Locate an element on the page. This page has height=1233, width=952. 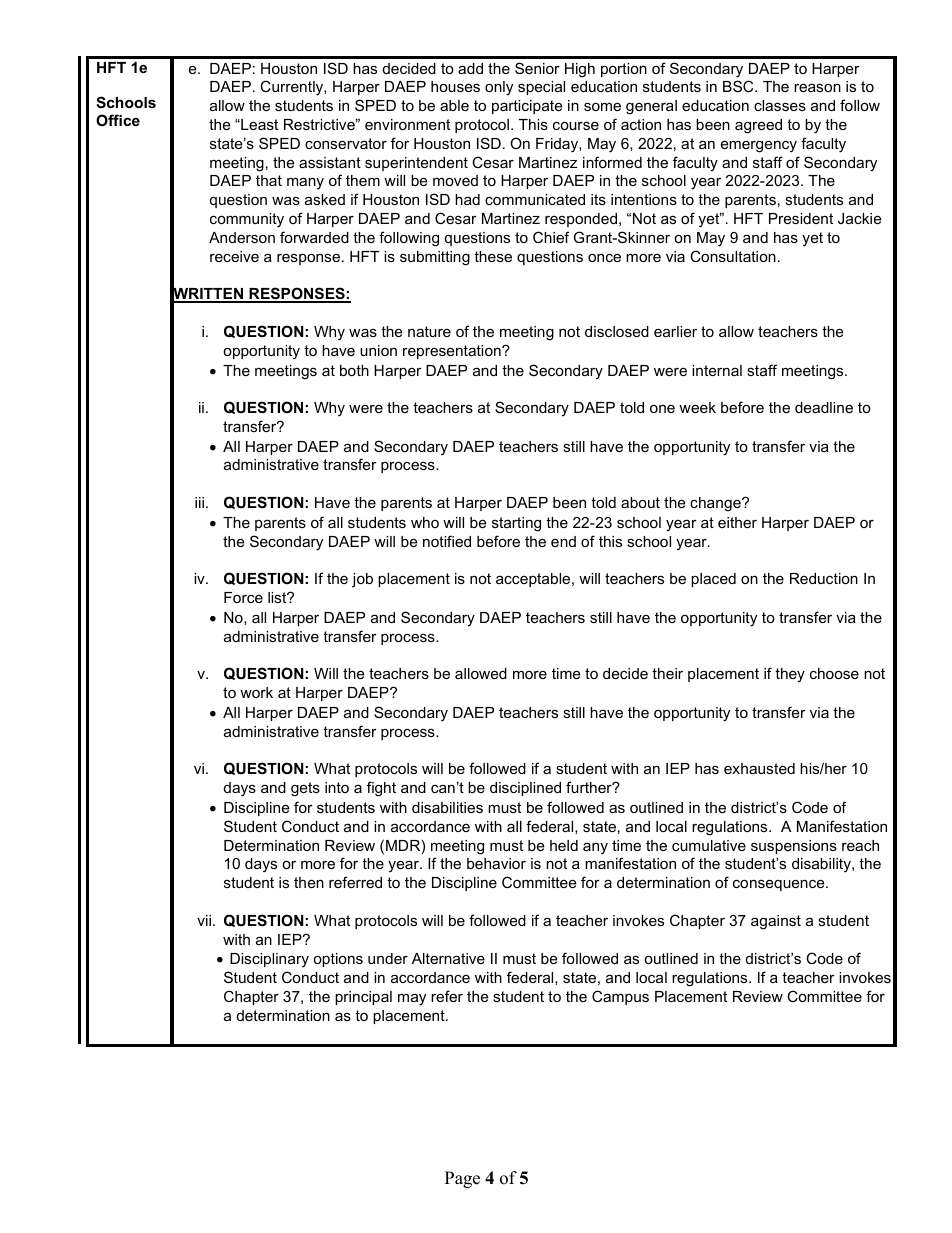
classes is located at coordinates (780, 105).
